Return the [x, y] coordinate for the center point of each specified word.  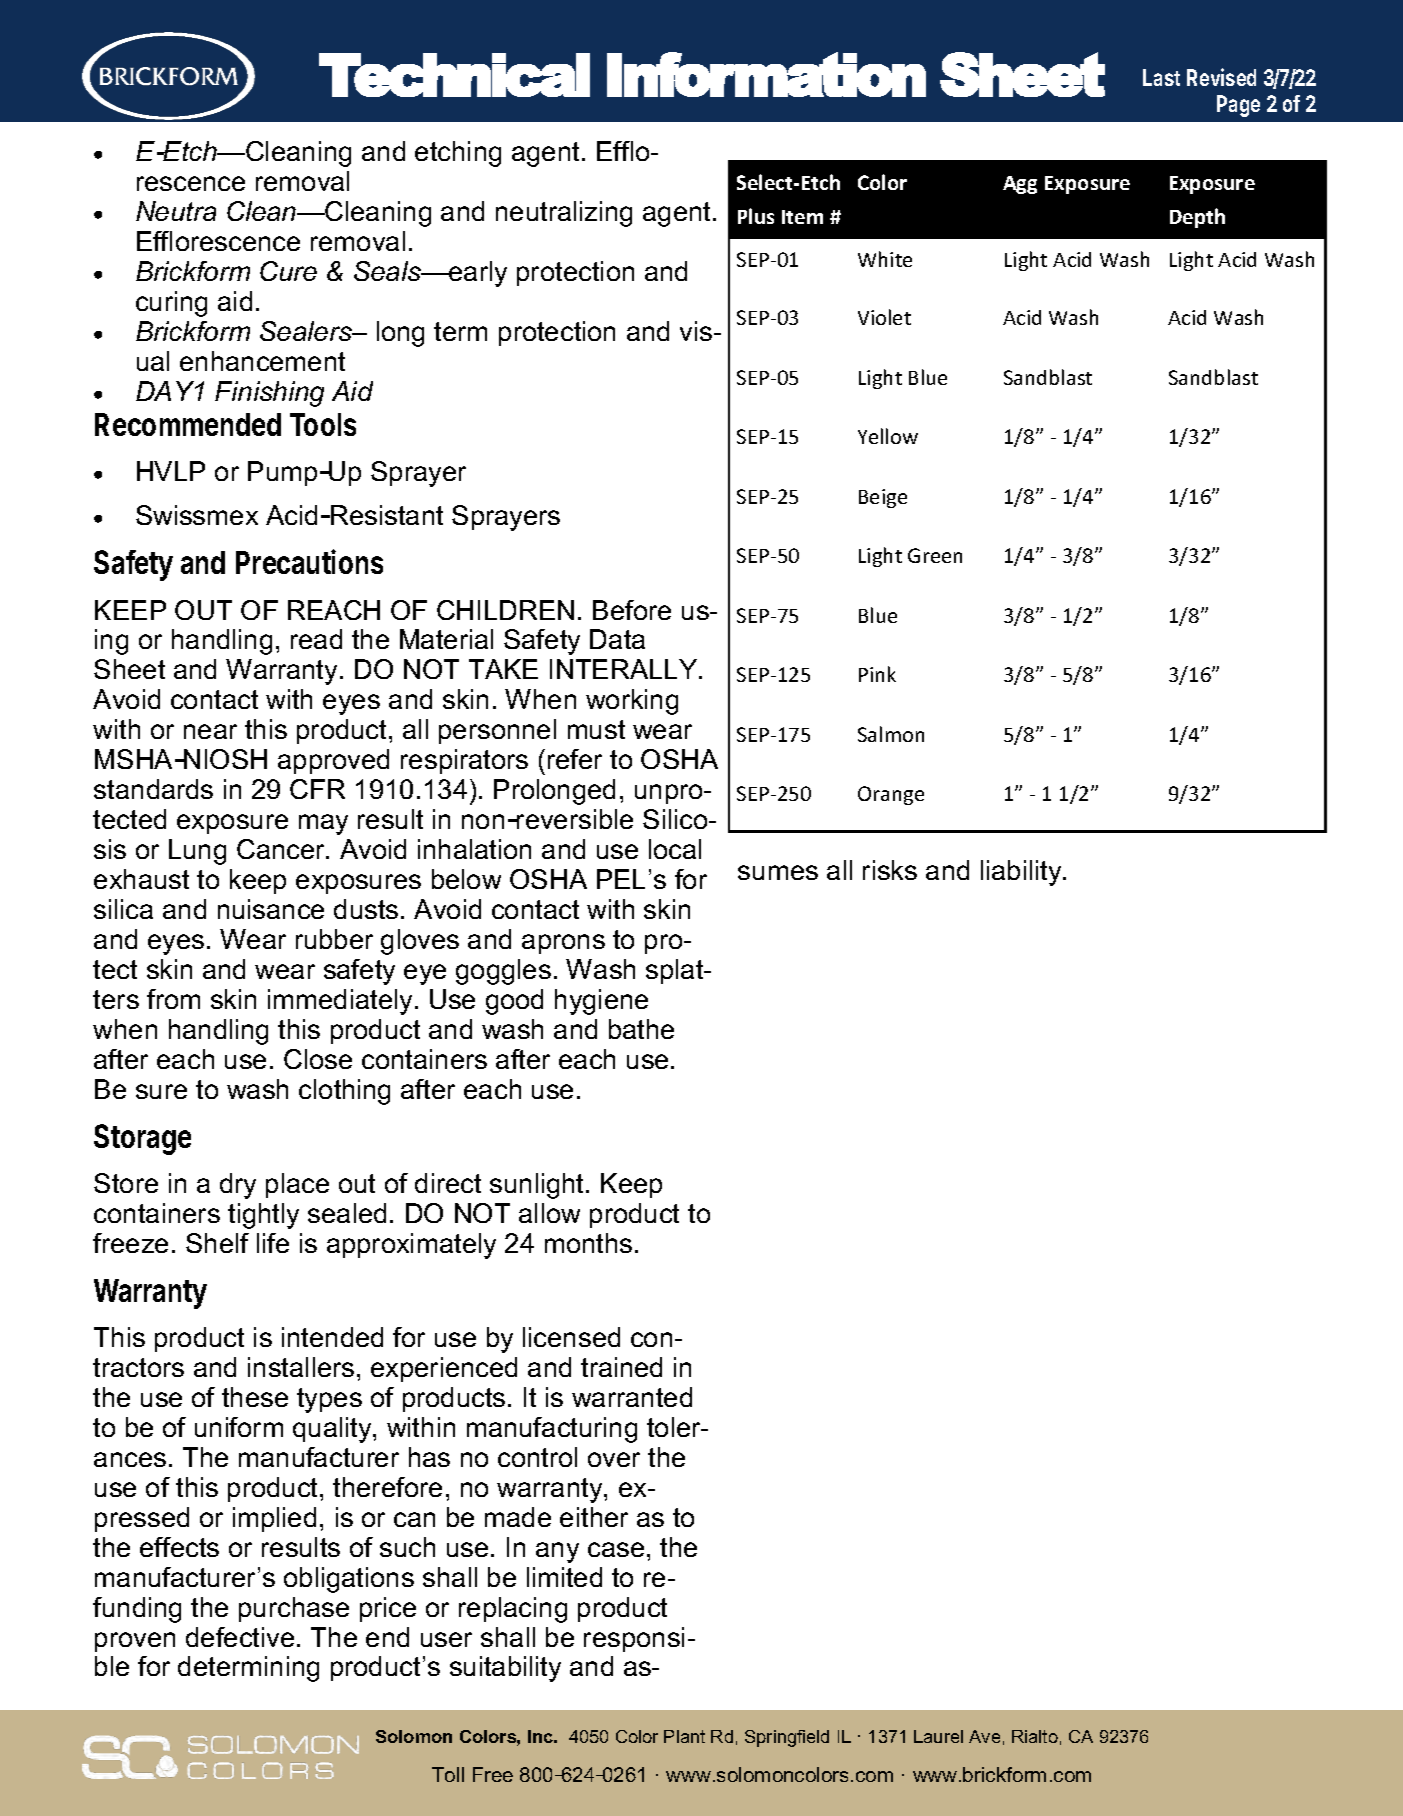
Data [617, 639]
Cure [288, 271]
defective [240, 1637]
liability [1022, 873]
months [588, 1243]
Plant [684, 1736]
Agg [1020, 185]
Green [935, 555]
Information [766, 74]
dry [238, 1186]
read [316, 639]
